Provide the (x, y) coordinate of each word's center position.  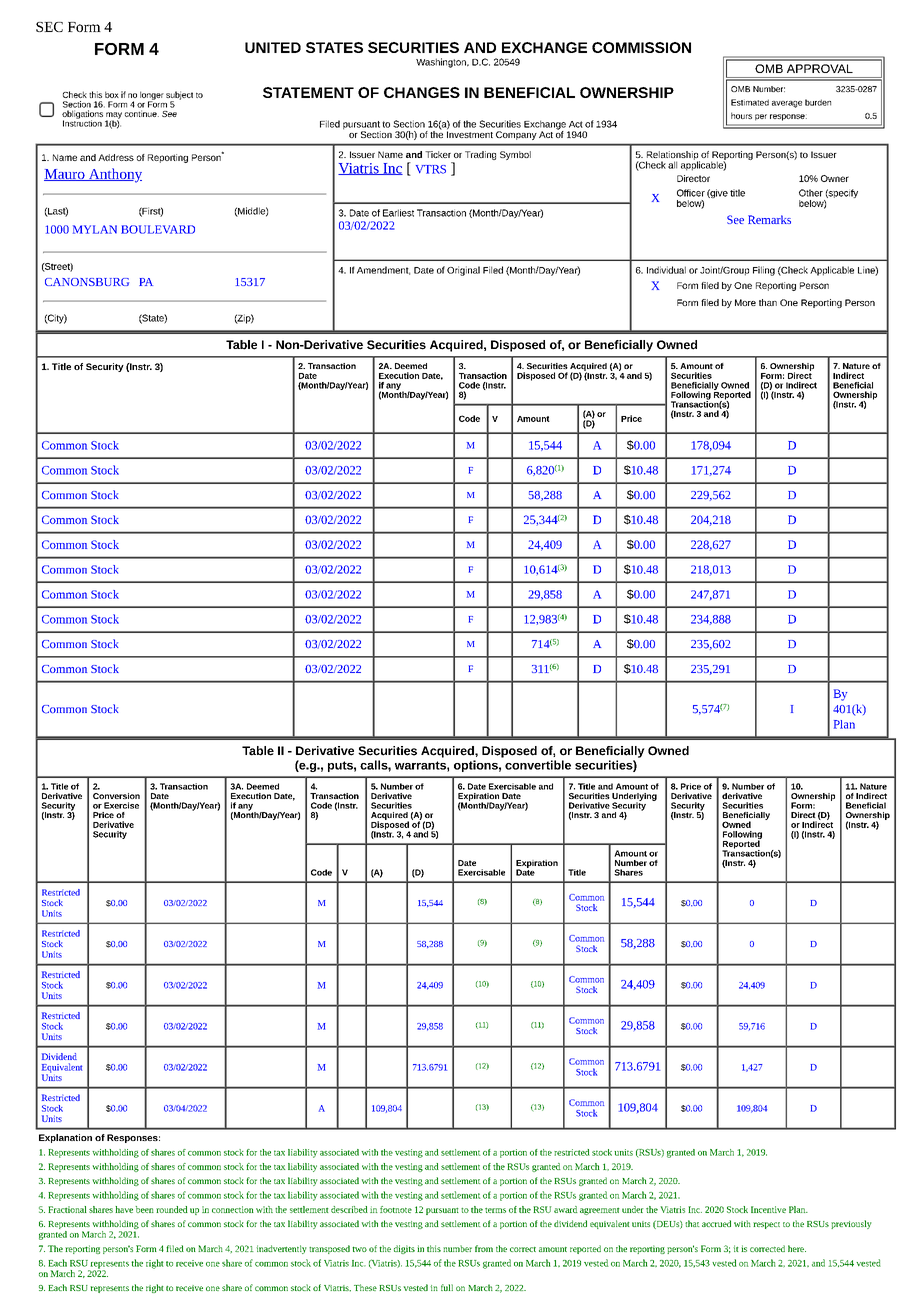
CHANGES (422, 92)
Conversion (116, 796)
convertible (538, 765)
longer (152, 96)
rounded (172, 1209)
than (768, 302)
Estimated (750, 102)
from (484, 1248)
